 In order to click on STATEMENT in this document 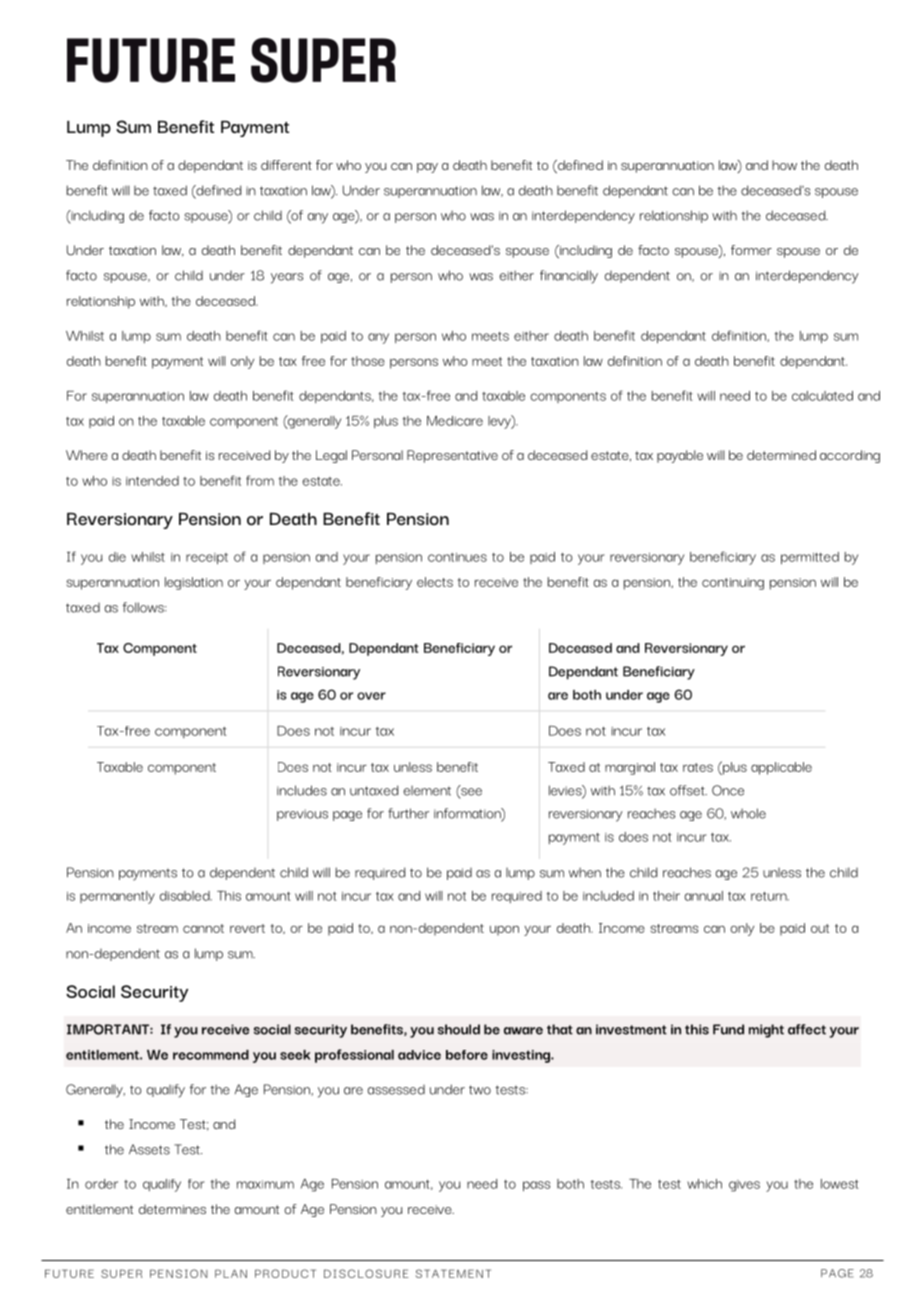, I will do `click(453, 1273)`.
